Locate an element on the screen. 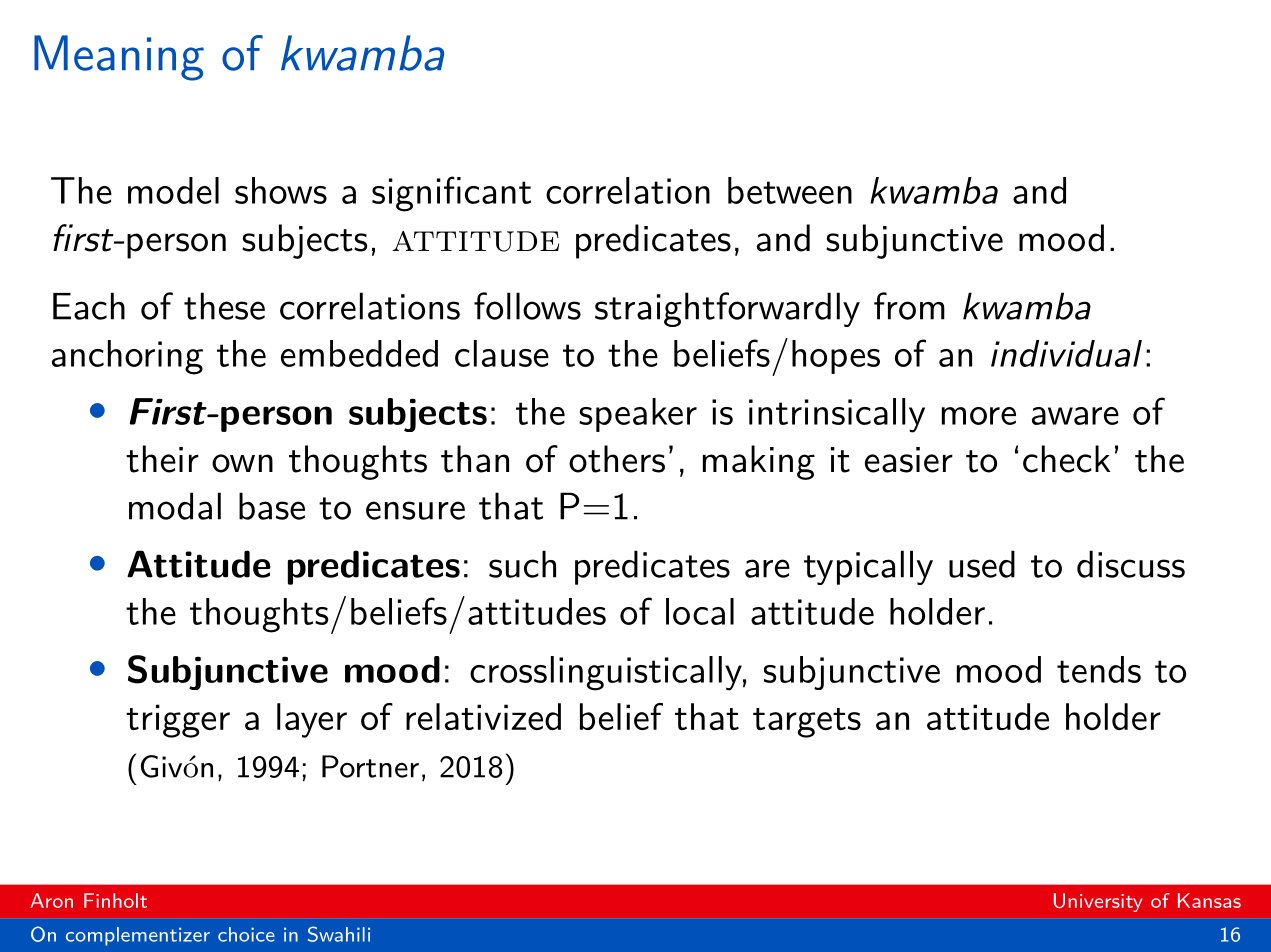  trigger is located at coordinates (178, 721).
